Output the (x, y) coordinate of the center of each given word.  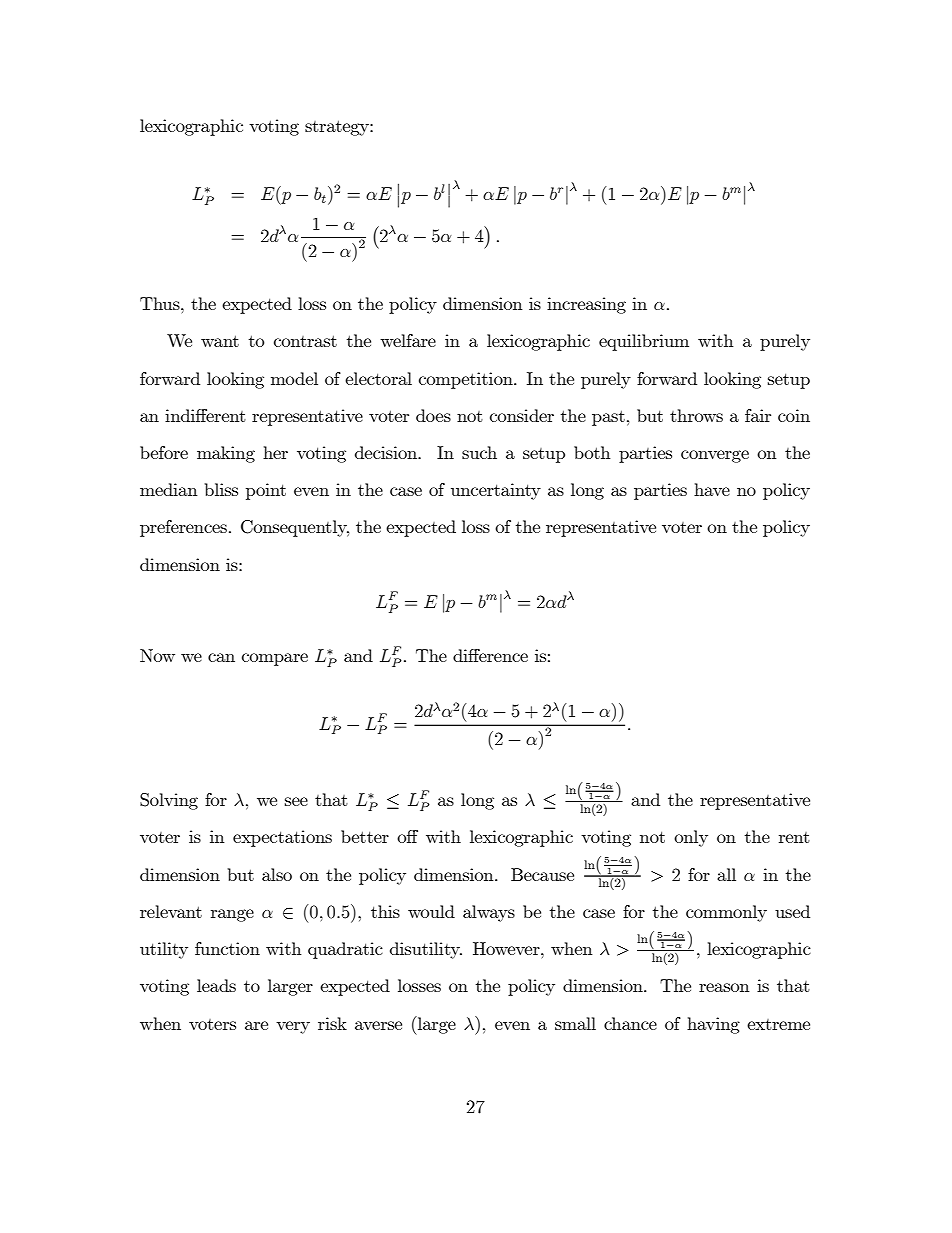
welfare (408, 340)
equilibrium (644, 342)
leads (216, 985)
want (220, 341)
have (712, 489)
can (221, 657)
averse (378, 1025)
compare (275, 659)
